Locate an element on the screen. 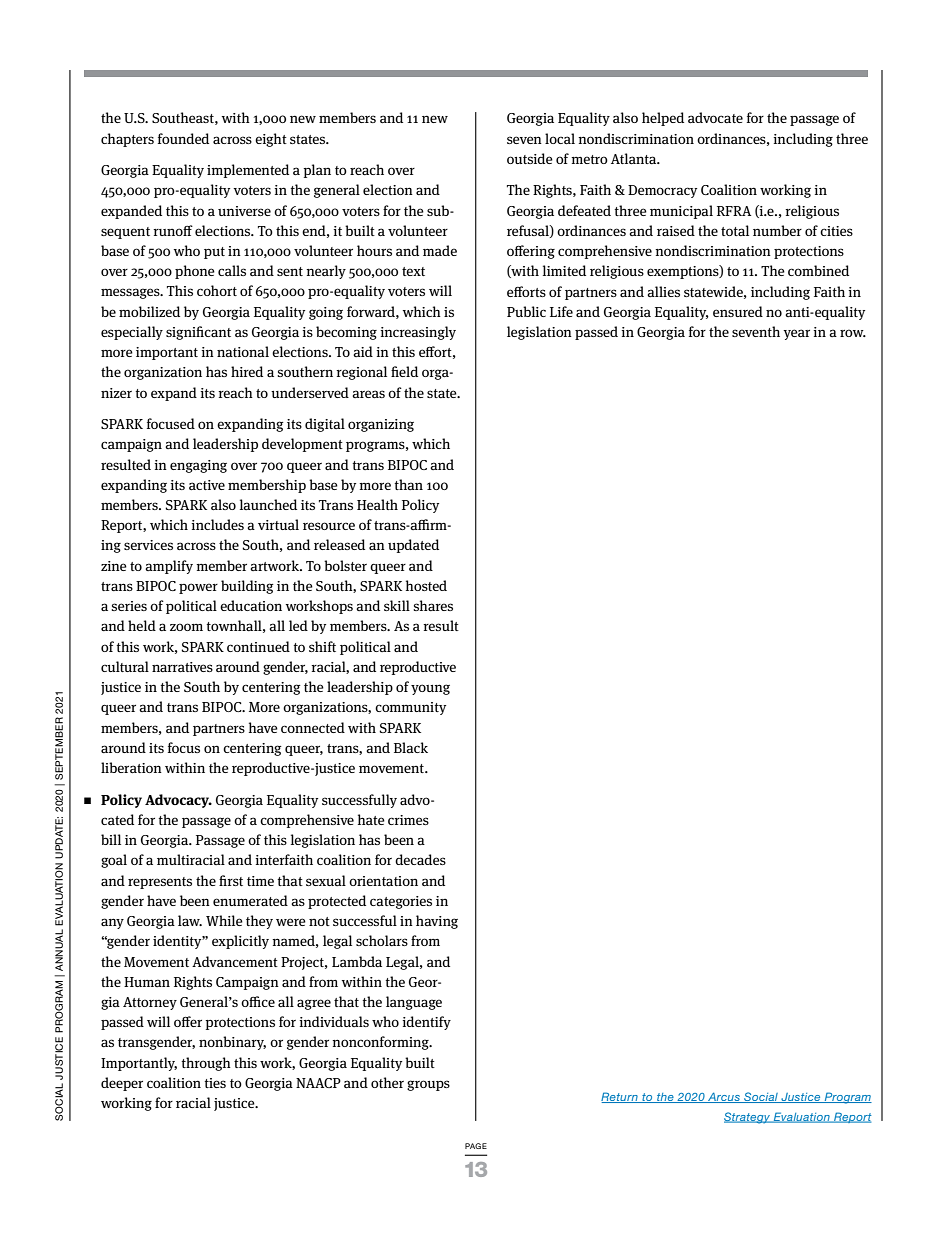 The height and width of the screenshot is (1233, 952). helped is located at coordinates (663, 119).
